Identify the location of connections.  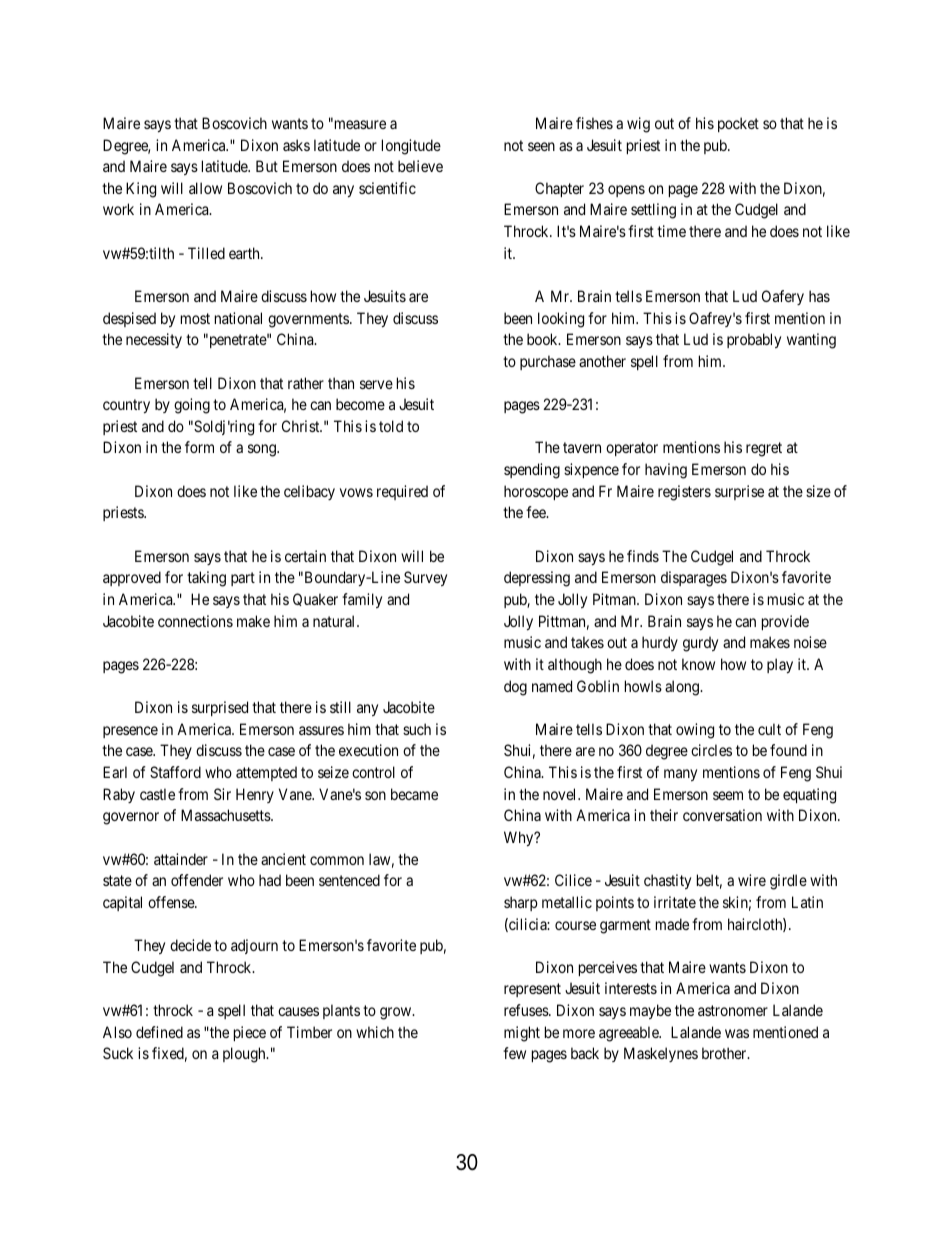
(195, 621).
